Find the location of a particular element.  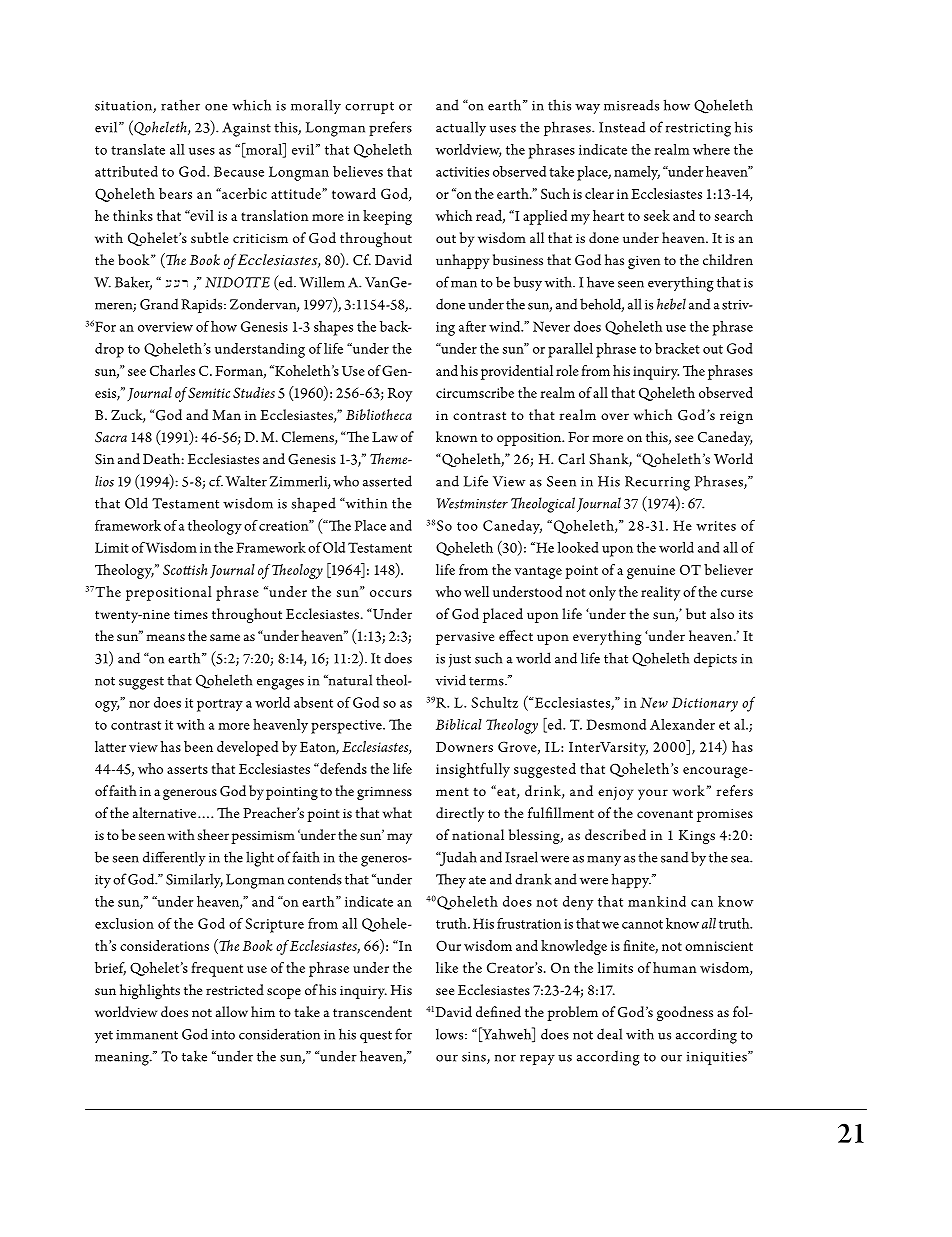

been is located at coordinates (198, 746).
